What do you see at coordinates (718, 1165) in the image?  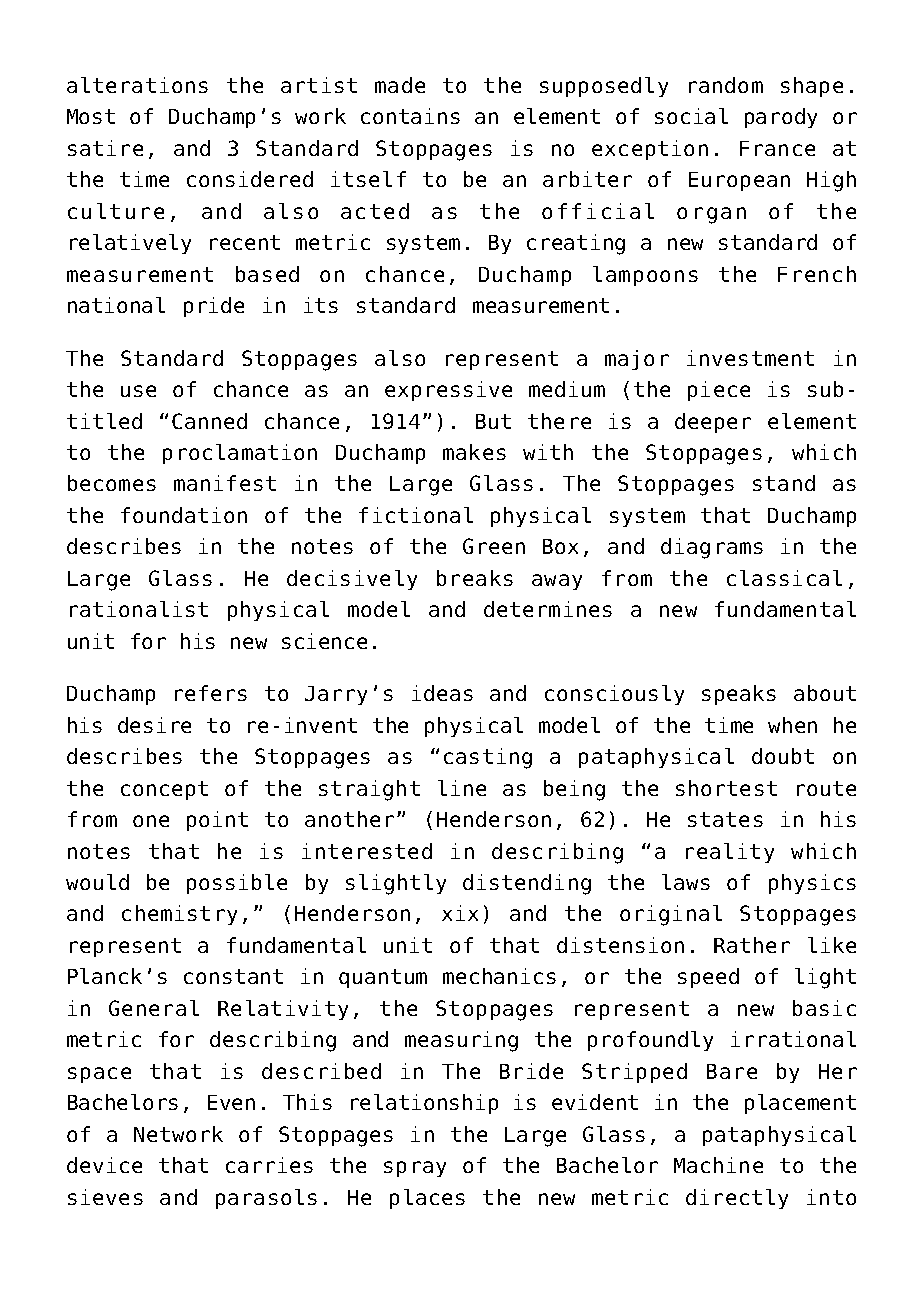 I see `Machine` at bounding box center [718, 1165].
